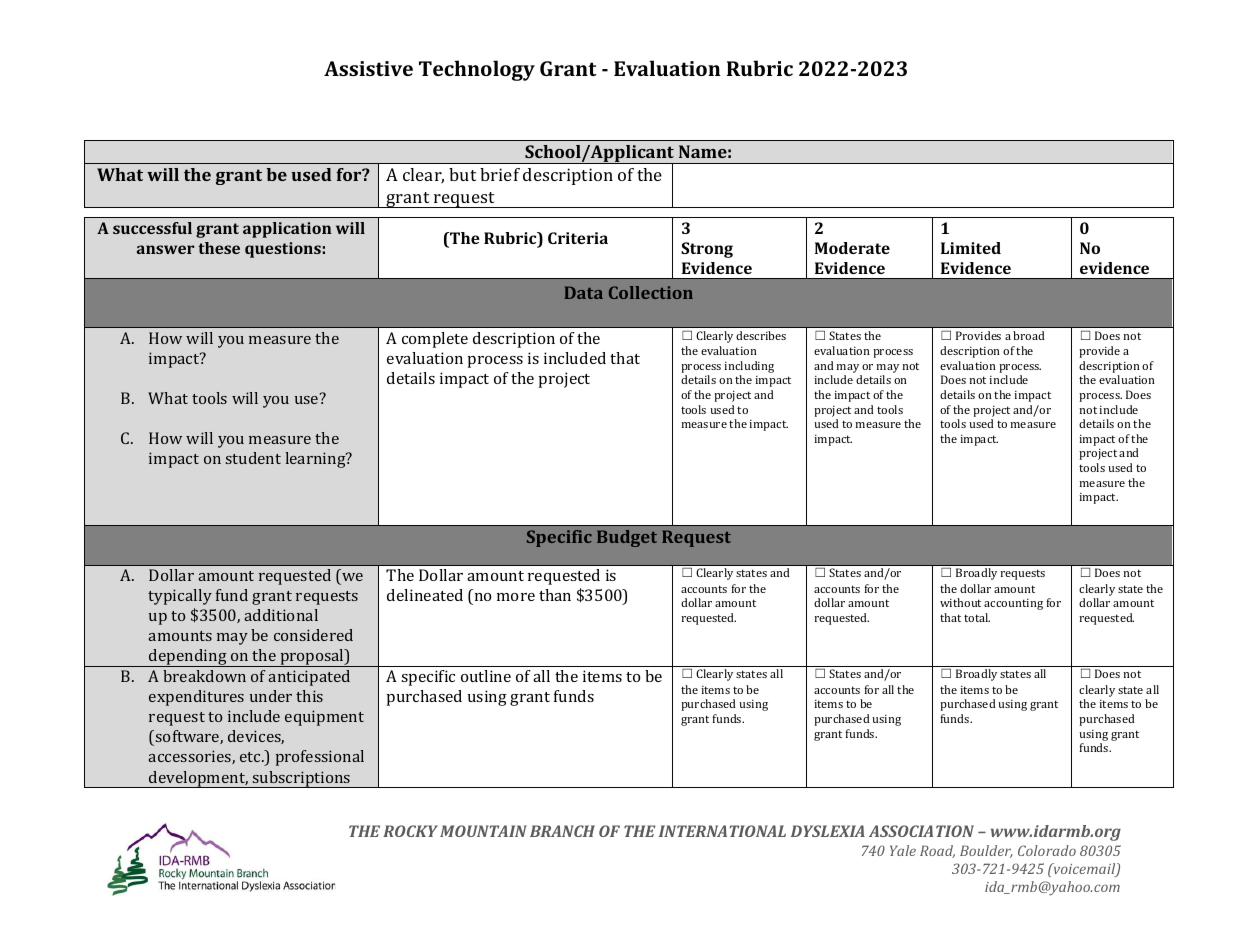  I want to click on ASSOCIATION, so click(921, 831).
